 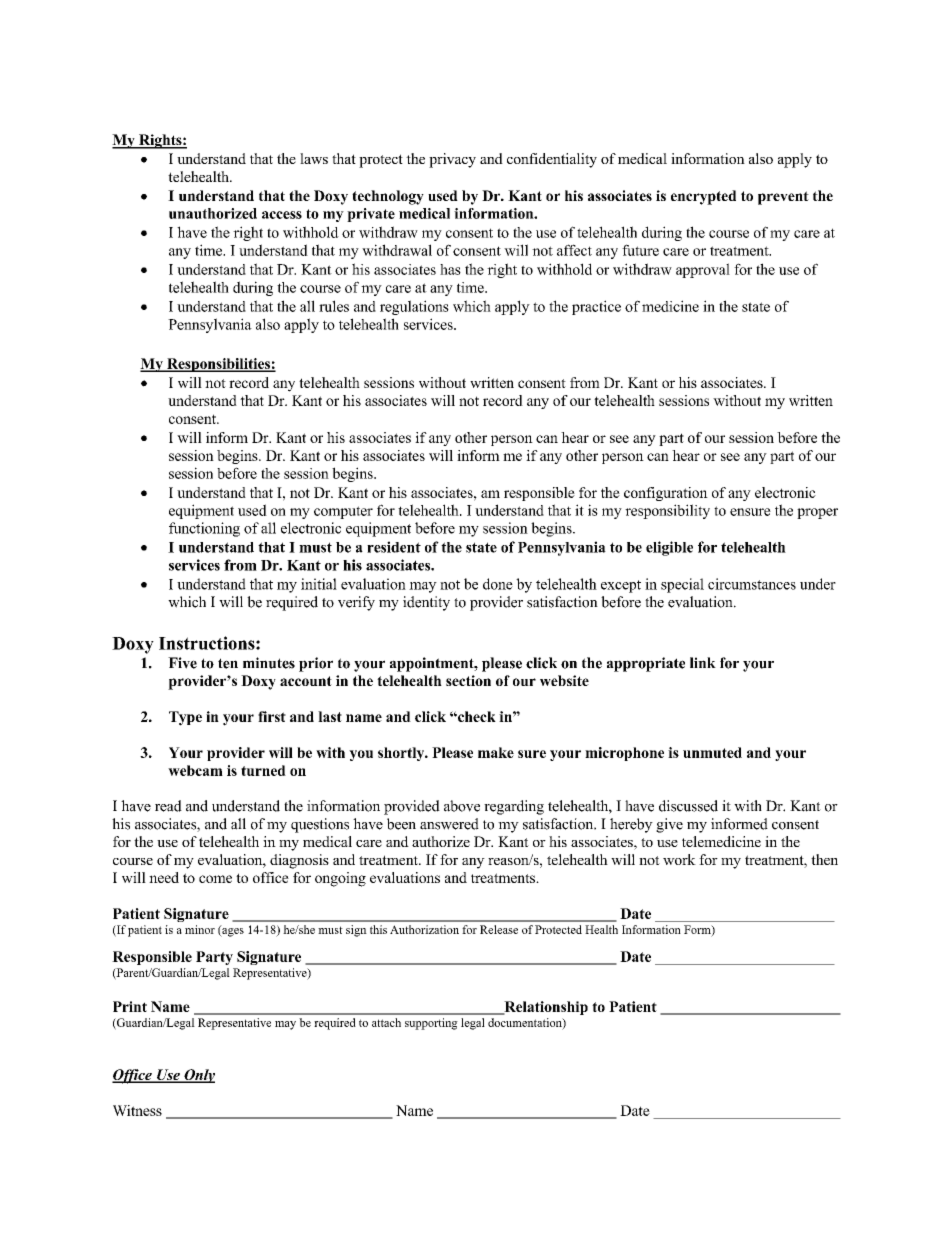 What do you see at coordinates (204, 529) in the screenshot?
I see `functioning` at bounding box center [204, 529].
